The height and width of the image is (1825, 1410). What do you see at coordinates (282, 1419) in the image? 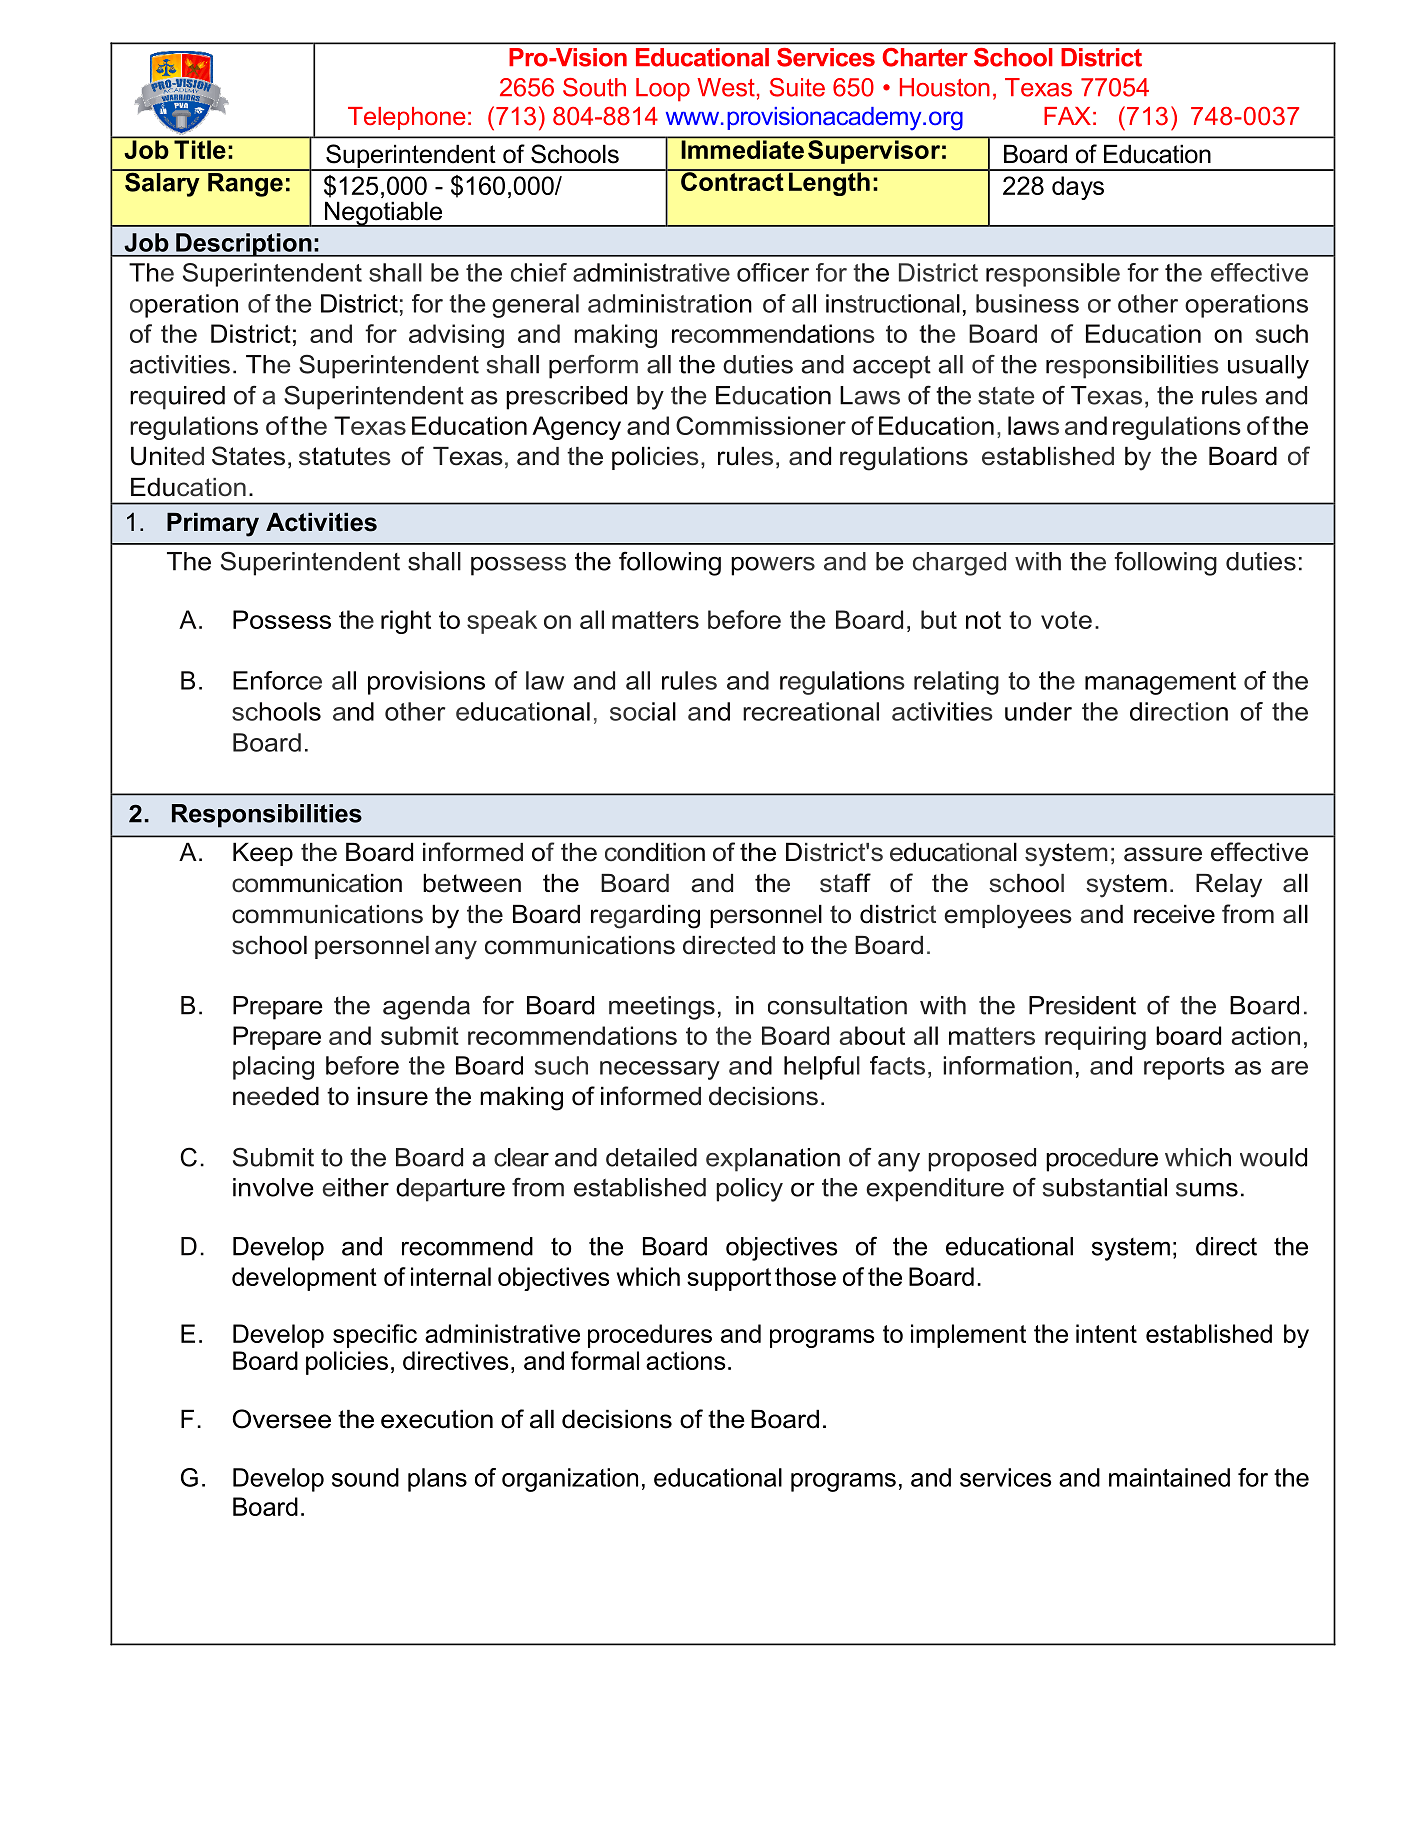
I see `Oversee` at bounding box center [282, 1419].
